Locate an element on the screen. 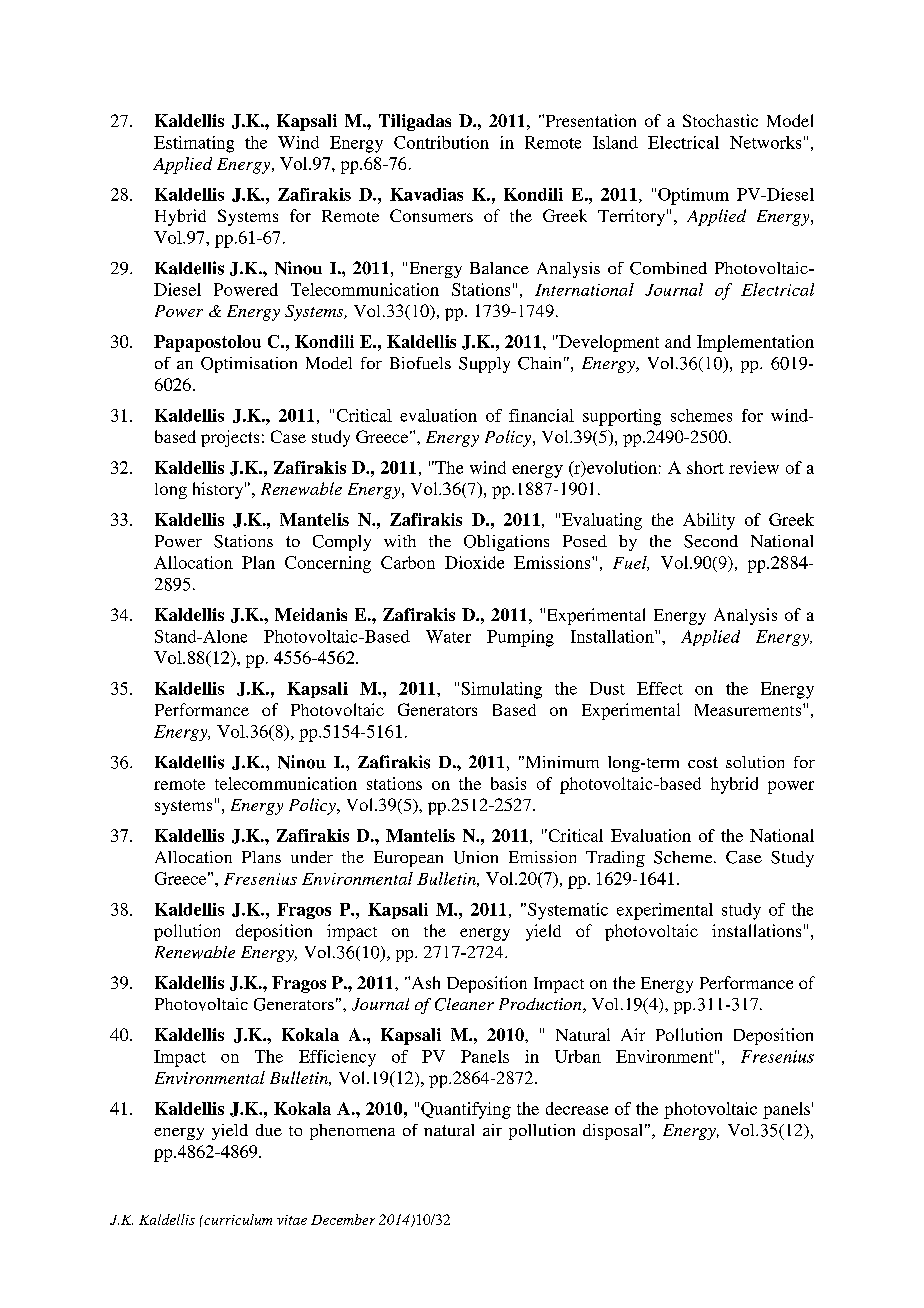  Obligations is located at coordinates (506, 543).
